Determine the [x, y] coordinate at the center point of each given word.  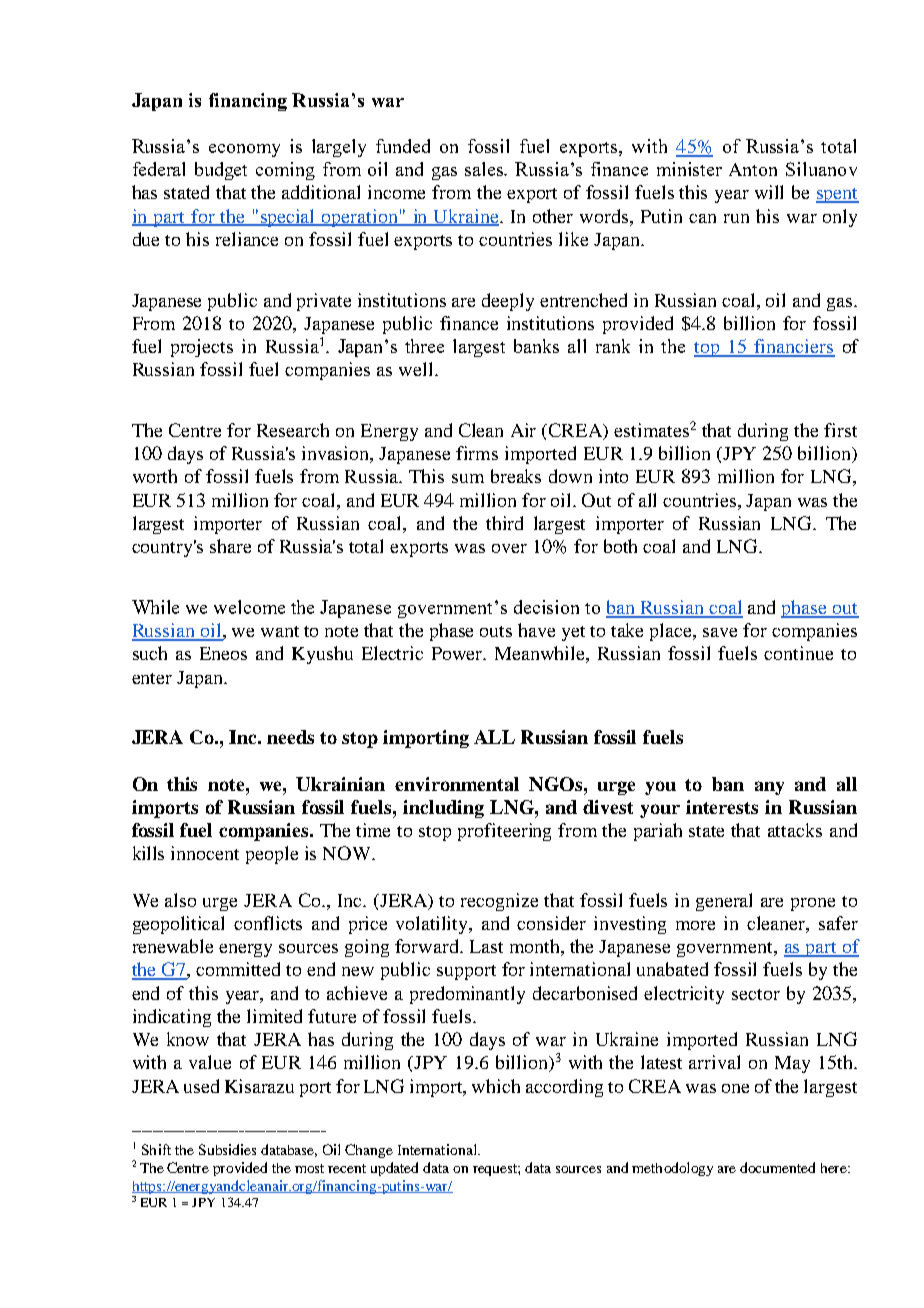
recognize [499, 902]
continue [798, 653]
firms [477, 453]
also [180, 900]
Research [293, 430]
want [280, 631]
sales [485, 169]
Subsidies [227, 1149]
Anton [753, 169]
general [724, 902]
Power [458, 653]
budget [221, 171]
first [840, 430]
